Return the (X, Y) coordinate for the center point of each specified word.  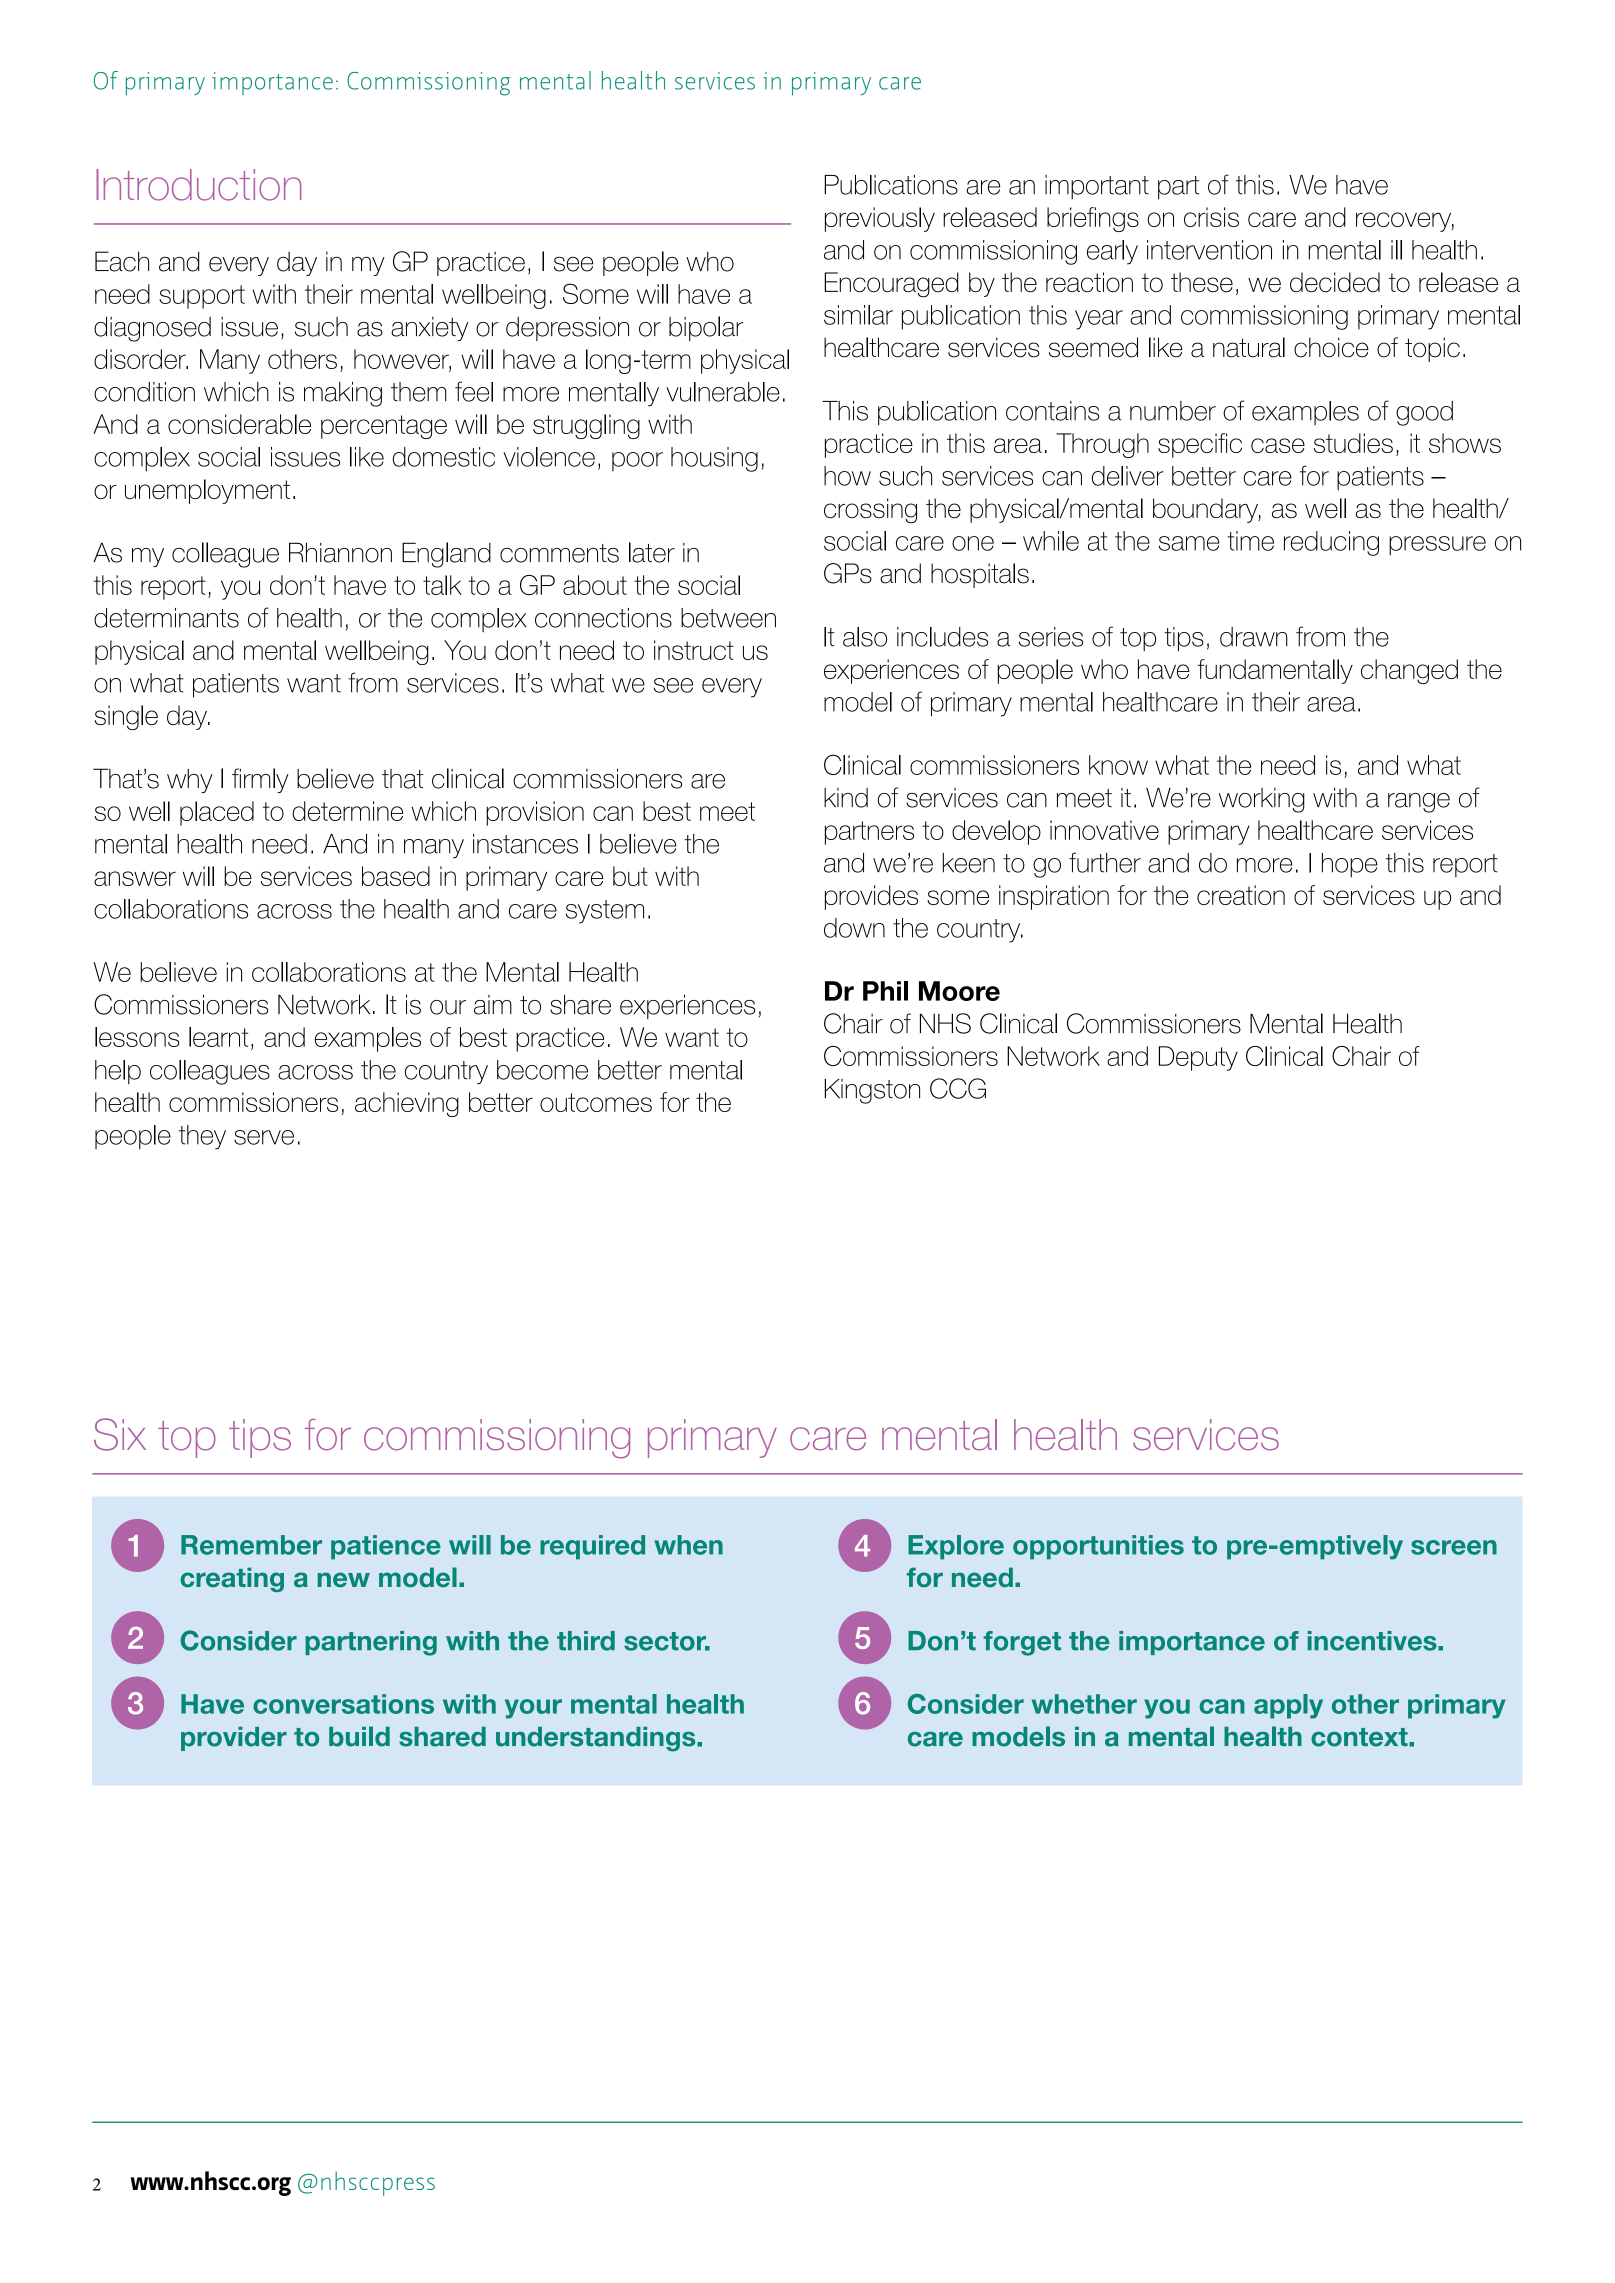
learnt (218, 1037)
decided (1335, 282)
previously (880, 219)
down (854, 928)
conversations (343, 1704)
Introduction (198, 185)
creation (1241, 895)
